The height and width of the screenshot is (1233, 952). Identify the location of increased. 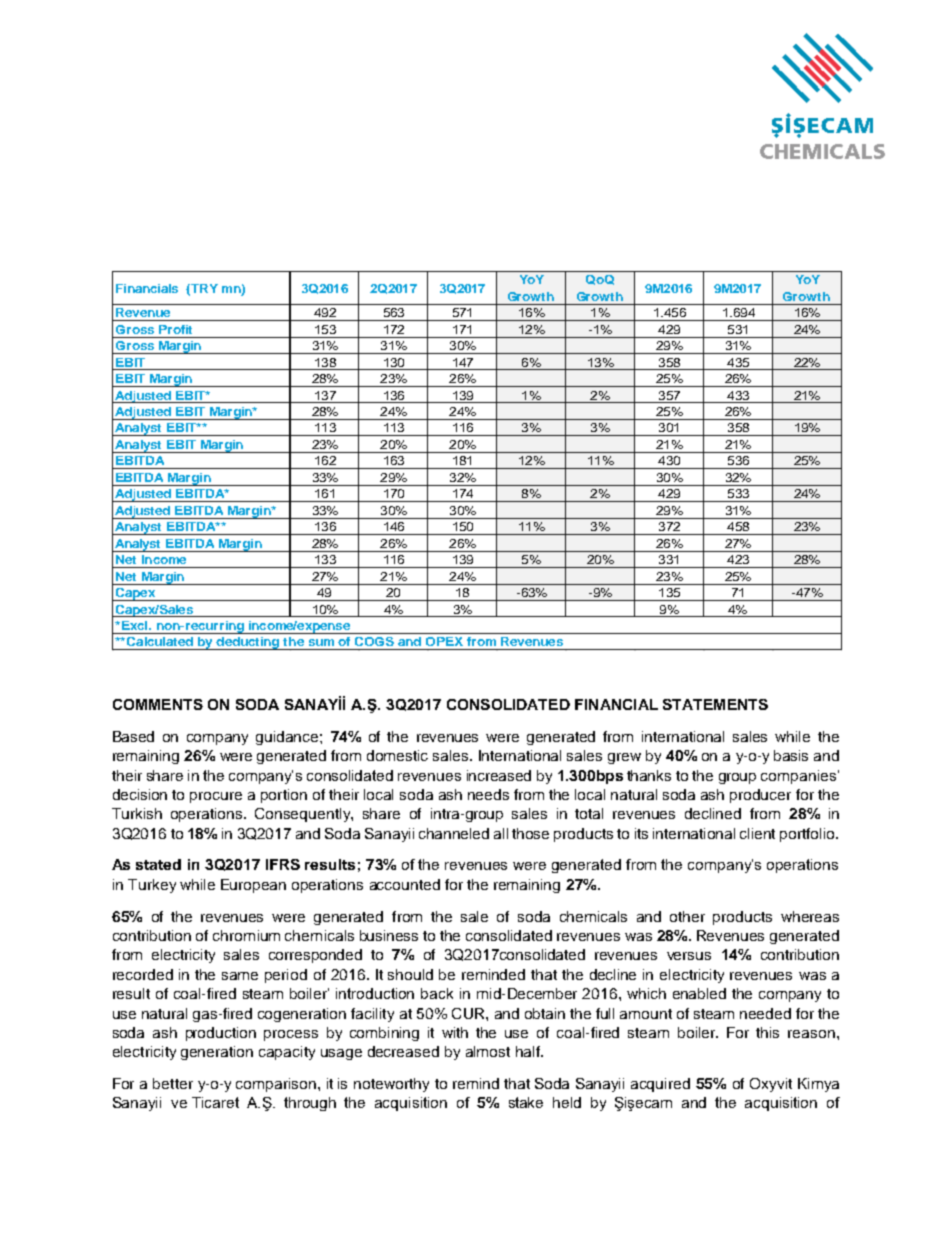
(499, 775).
